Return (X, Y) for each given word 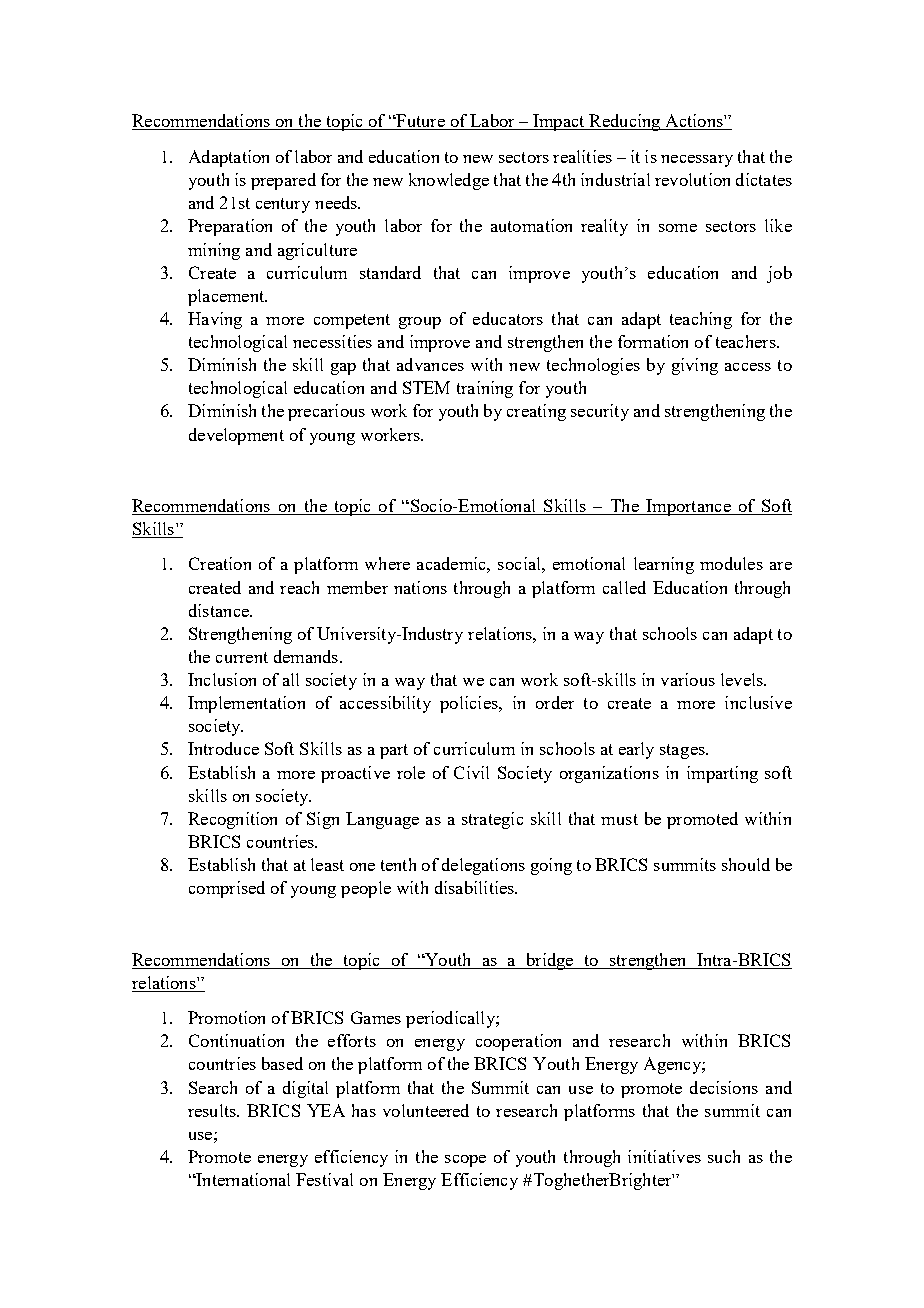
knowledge (449, 181)
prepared (283, 181)
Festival (324, 1179)
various (688, 679)
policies (470, 704)
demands (307, 656)
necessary (697, 161)
